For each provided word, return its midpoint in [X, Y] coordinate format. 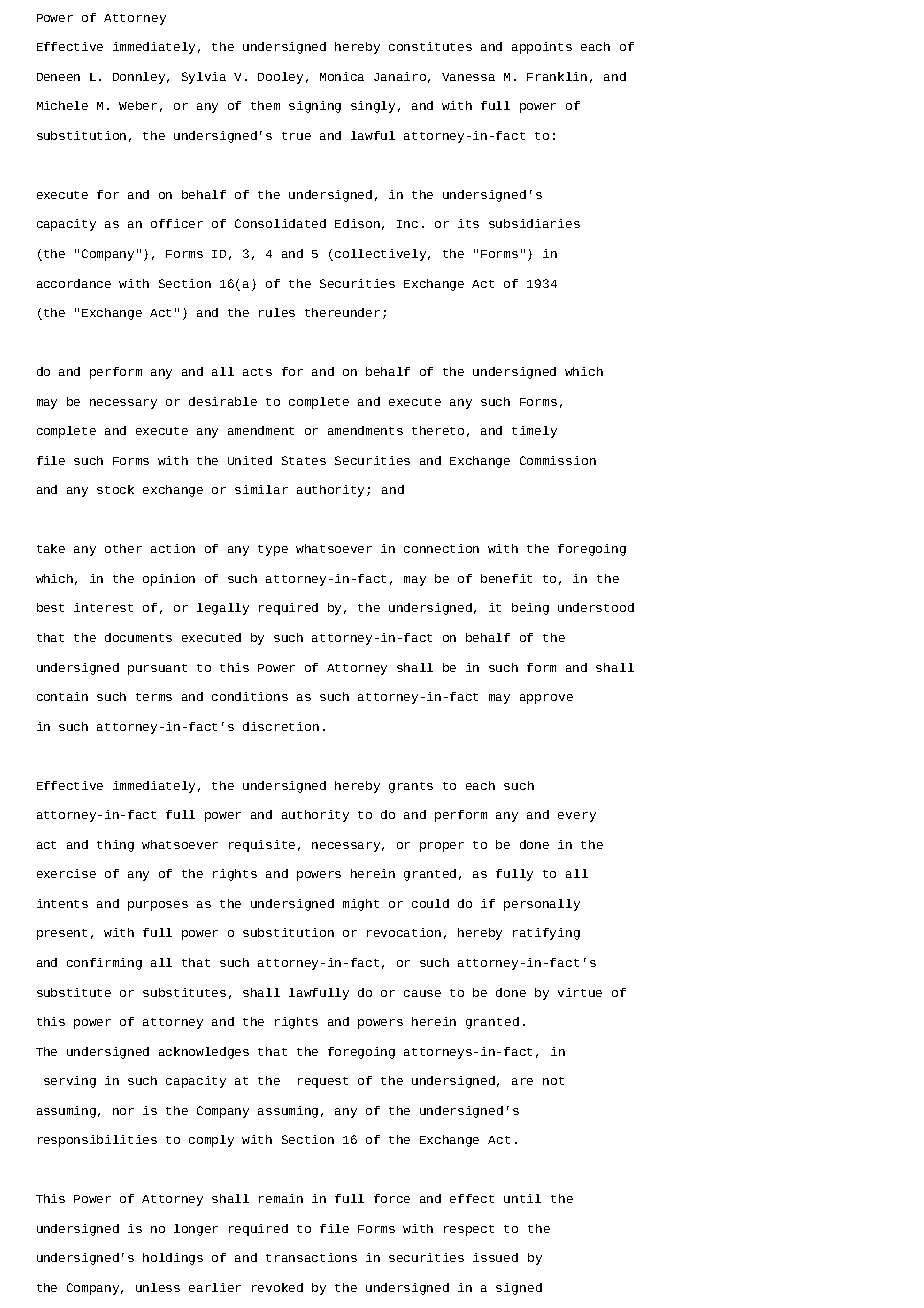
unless [158, 1287]
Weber [138, 105]
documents [138, 637]
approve [546, 699]
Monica [342, 76]
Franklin [557, 76]
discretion [281, 726]
